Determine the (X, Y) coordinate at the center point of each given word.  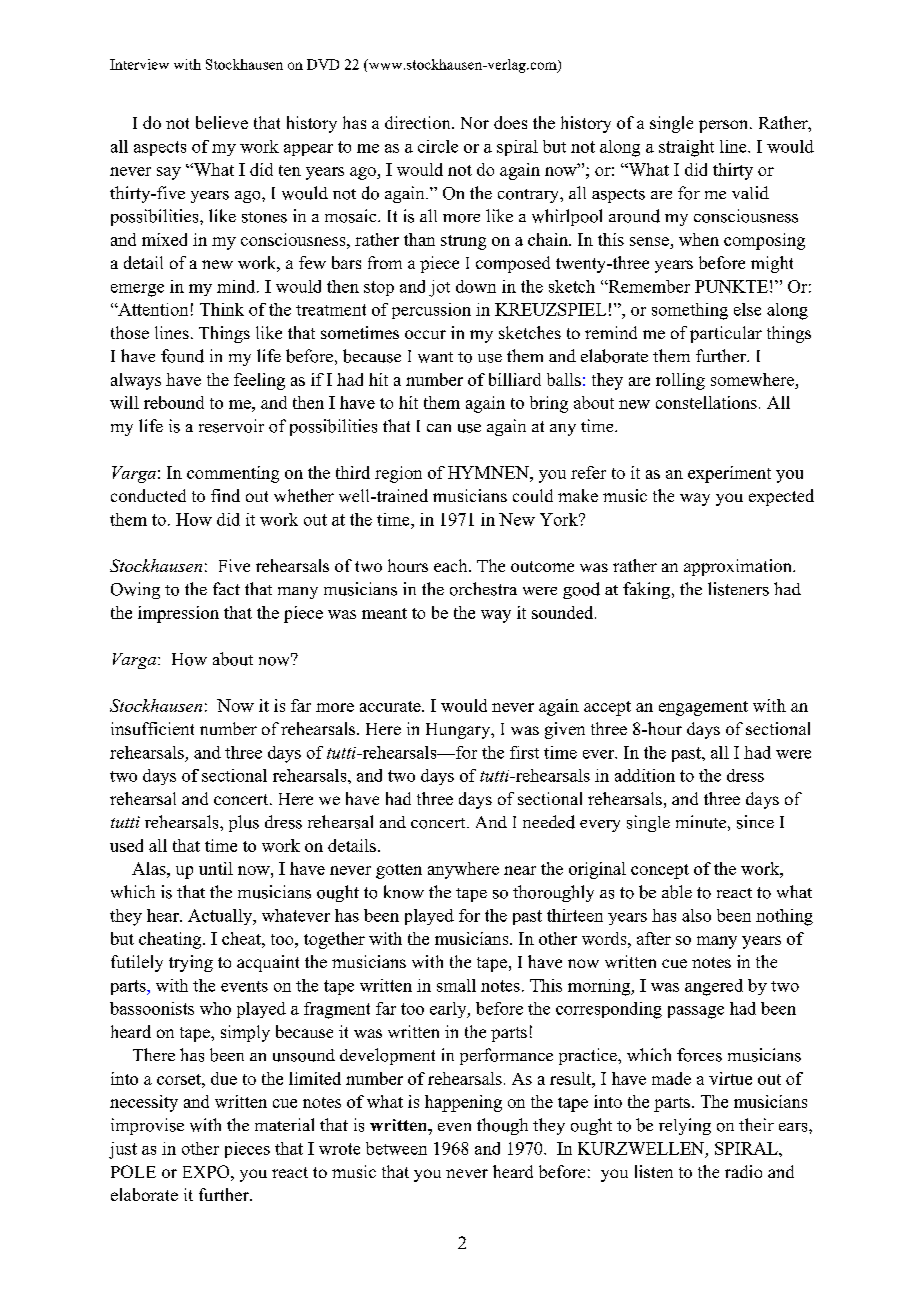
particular (726, 334)
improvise (147, 1126)
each (452, 565)
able (677, 892)
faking (648, 590)
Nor (475, 123)
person (725, 126)
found (182, 356)
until (216, 868)
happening (463, 1103)
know (404, 892)
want (435, 357)
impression (178, 614)
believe (222, 122)
